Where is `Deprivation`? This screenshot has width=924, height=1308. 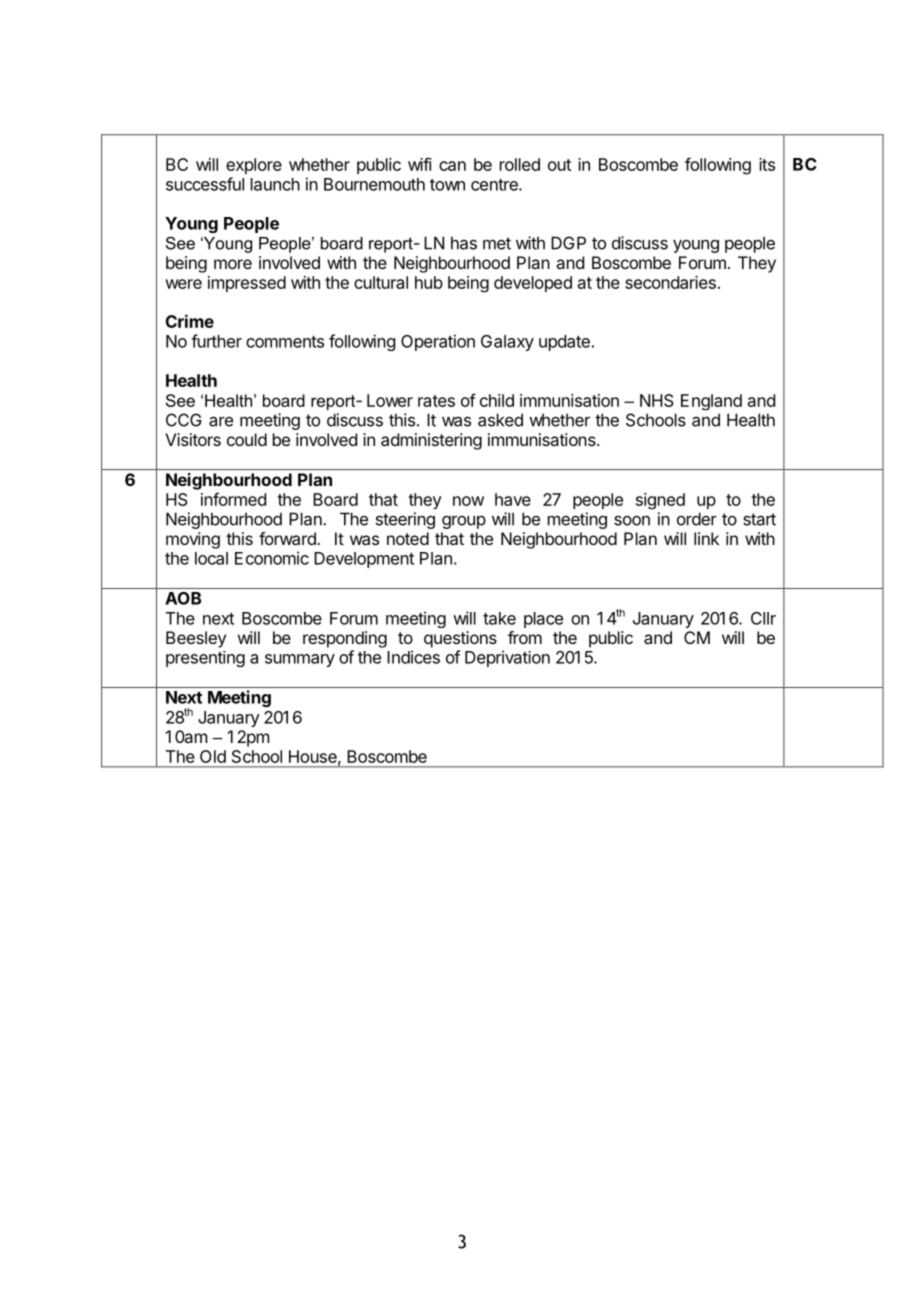
Deprivation is located at coordinates (507, 658).
